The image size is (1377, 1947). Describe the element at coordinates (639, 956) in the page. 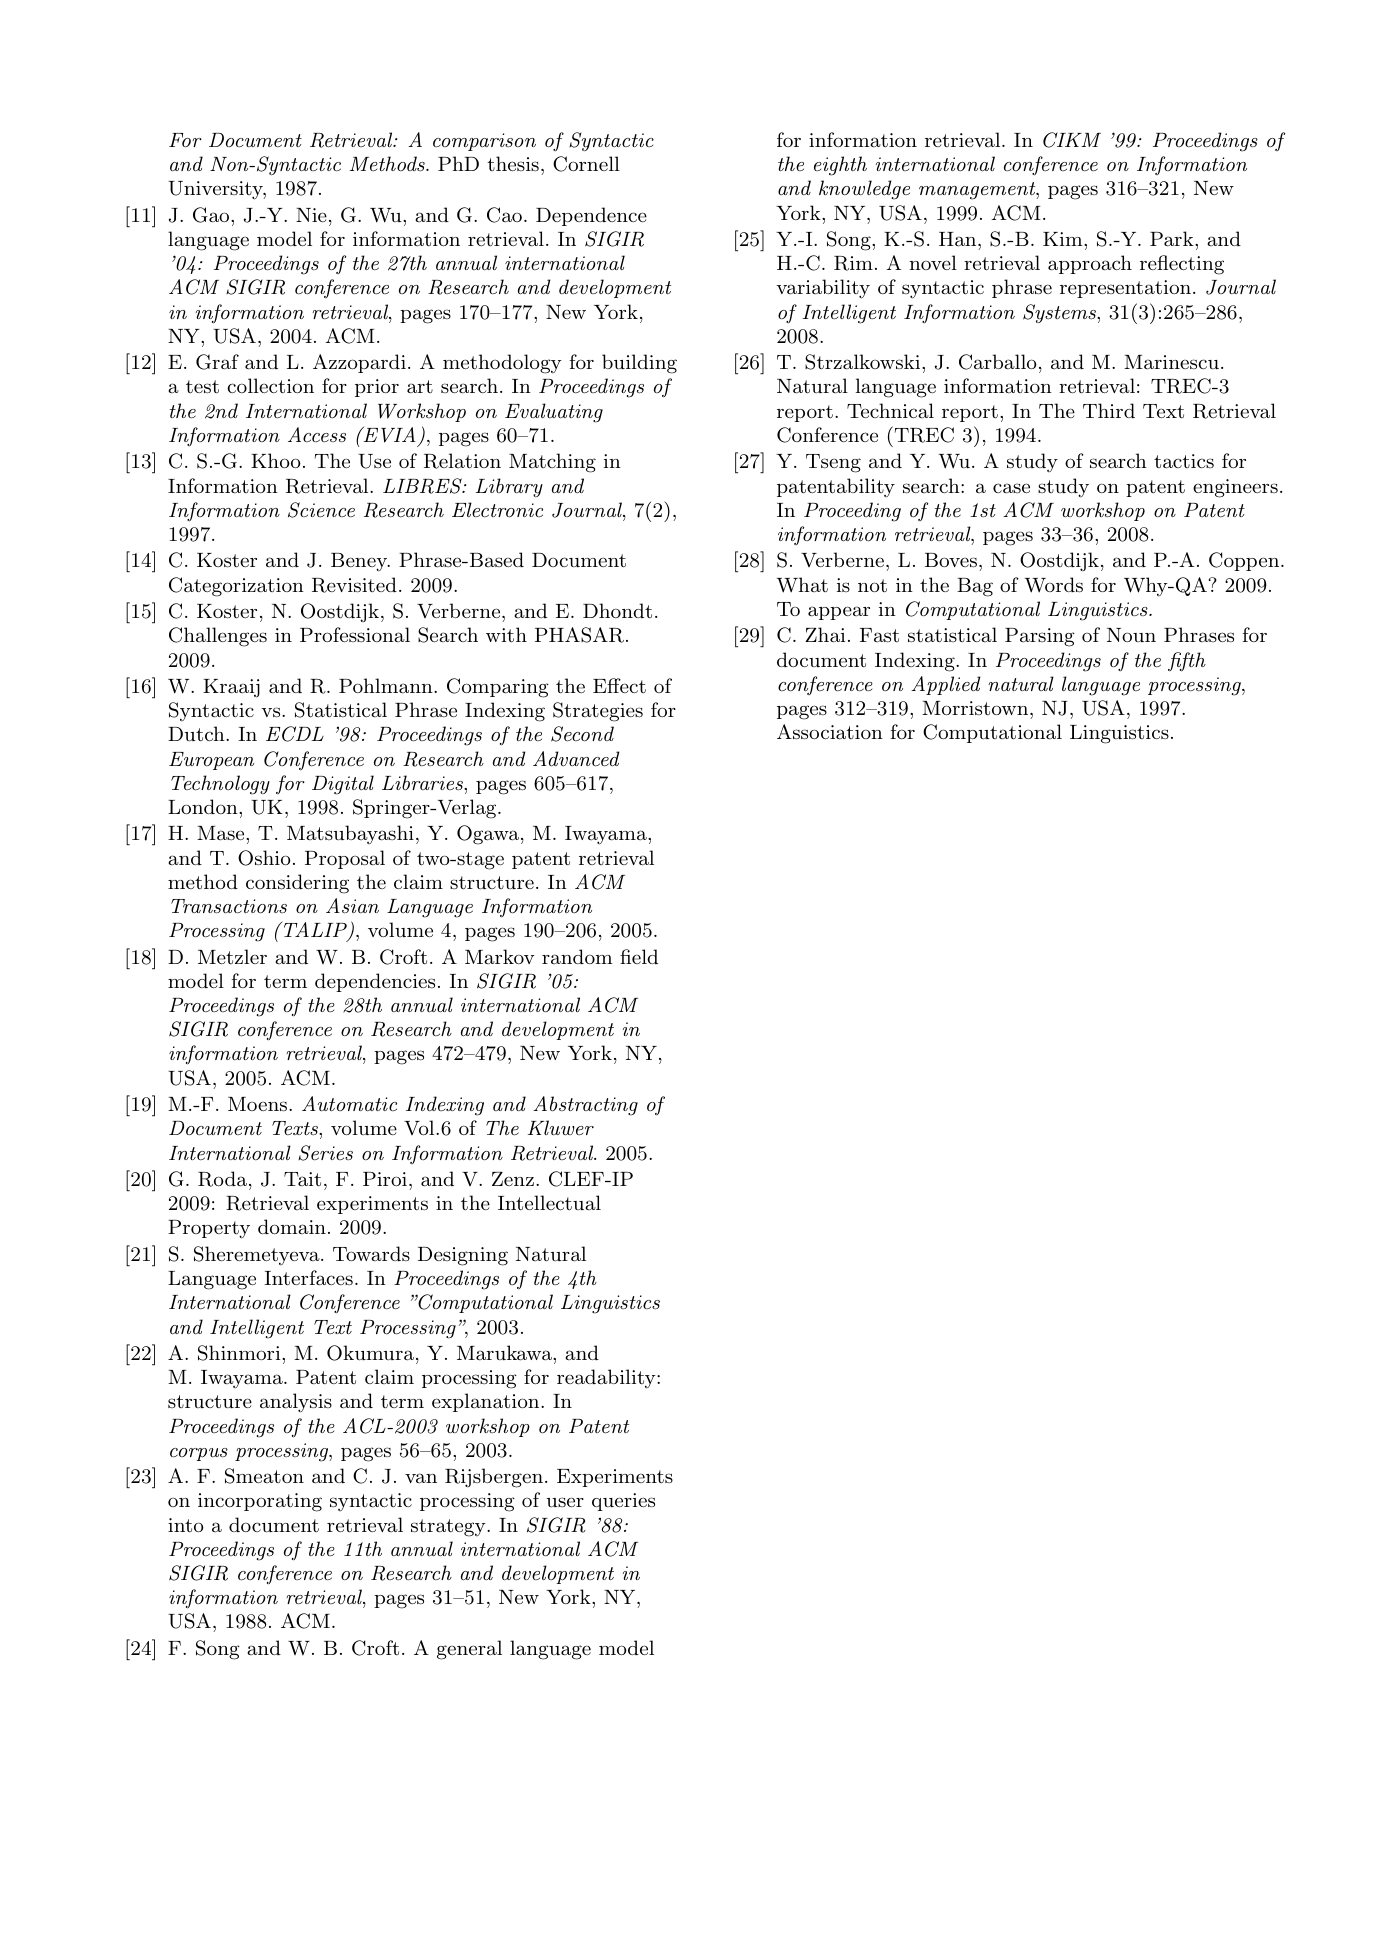

I see `field` at that location.
